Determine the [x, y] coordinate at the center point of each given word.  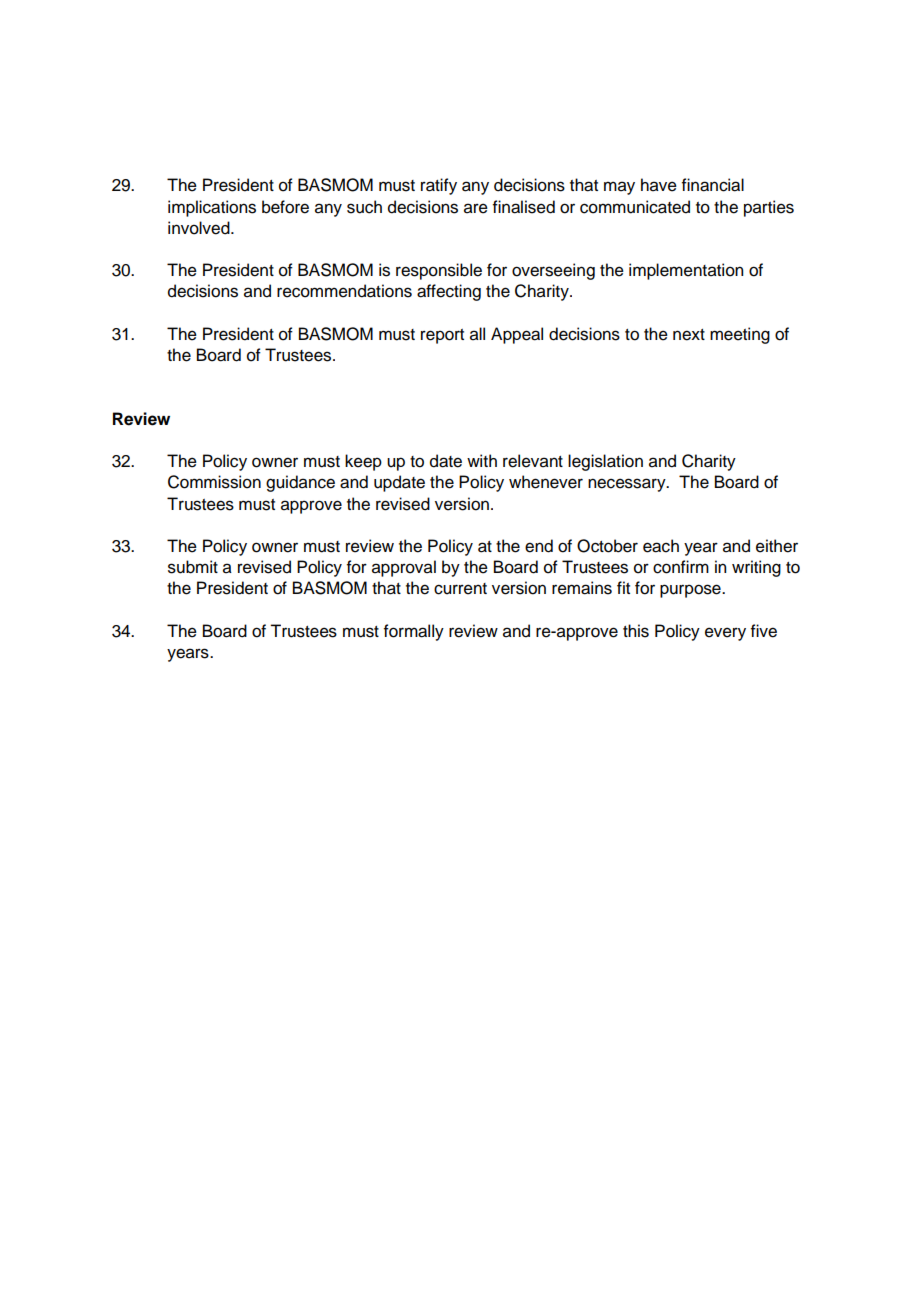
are [476, 208]
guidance [300, 483]
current [460, 589]
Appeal [517, 335]
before [285, 207]
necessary [628, 485]
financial [713, 185]
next [689, 335]
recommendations [344, 291]
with [482, 460]
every [725, 634]
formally [414, 632]
